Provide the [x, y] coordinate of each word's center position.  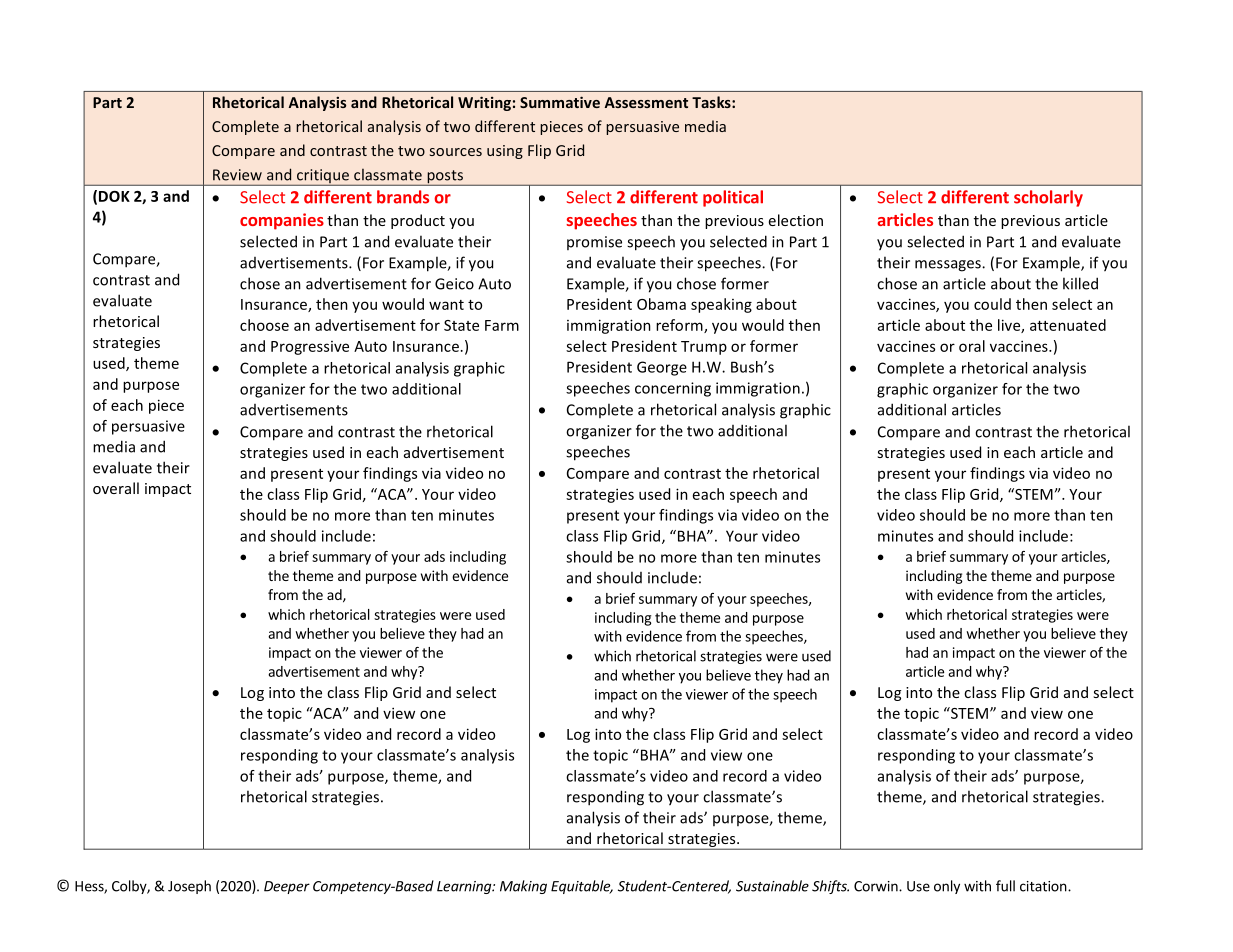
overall [116, 488]
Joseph [189, 887]
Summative [560, 102]
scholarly [1048, 198]
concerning [673, 389]
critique [322, 177]
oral [972, 346]
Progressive [310, 348]
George [662, 368]
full [1005, 886]
